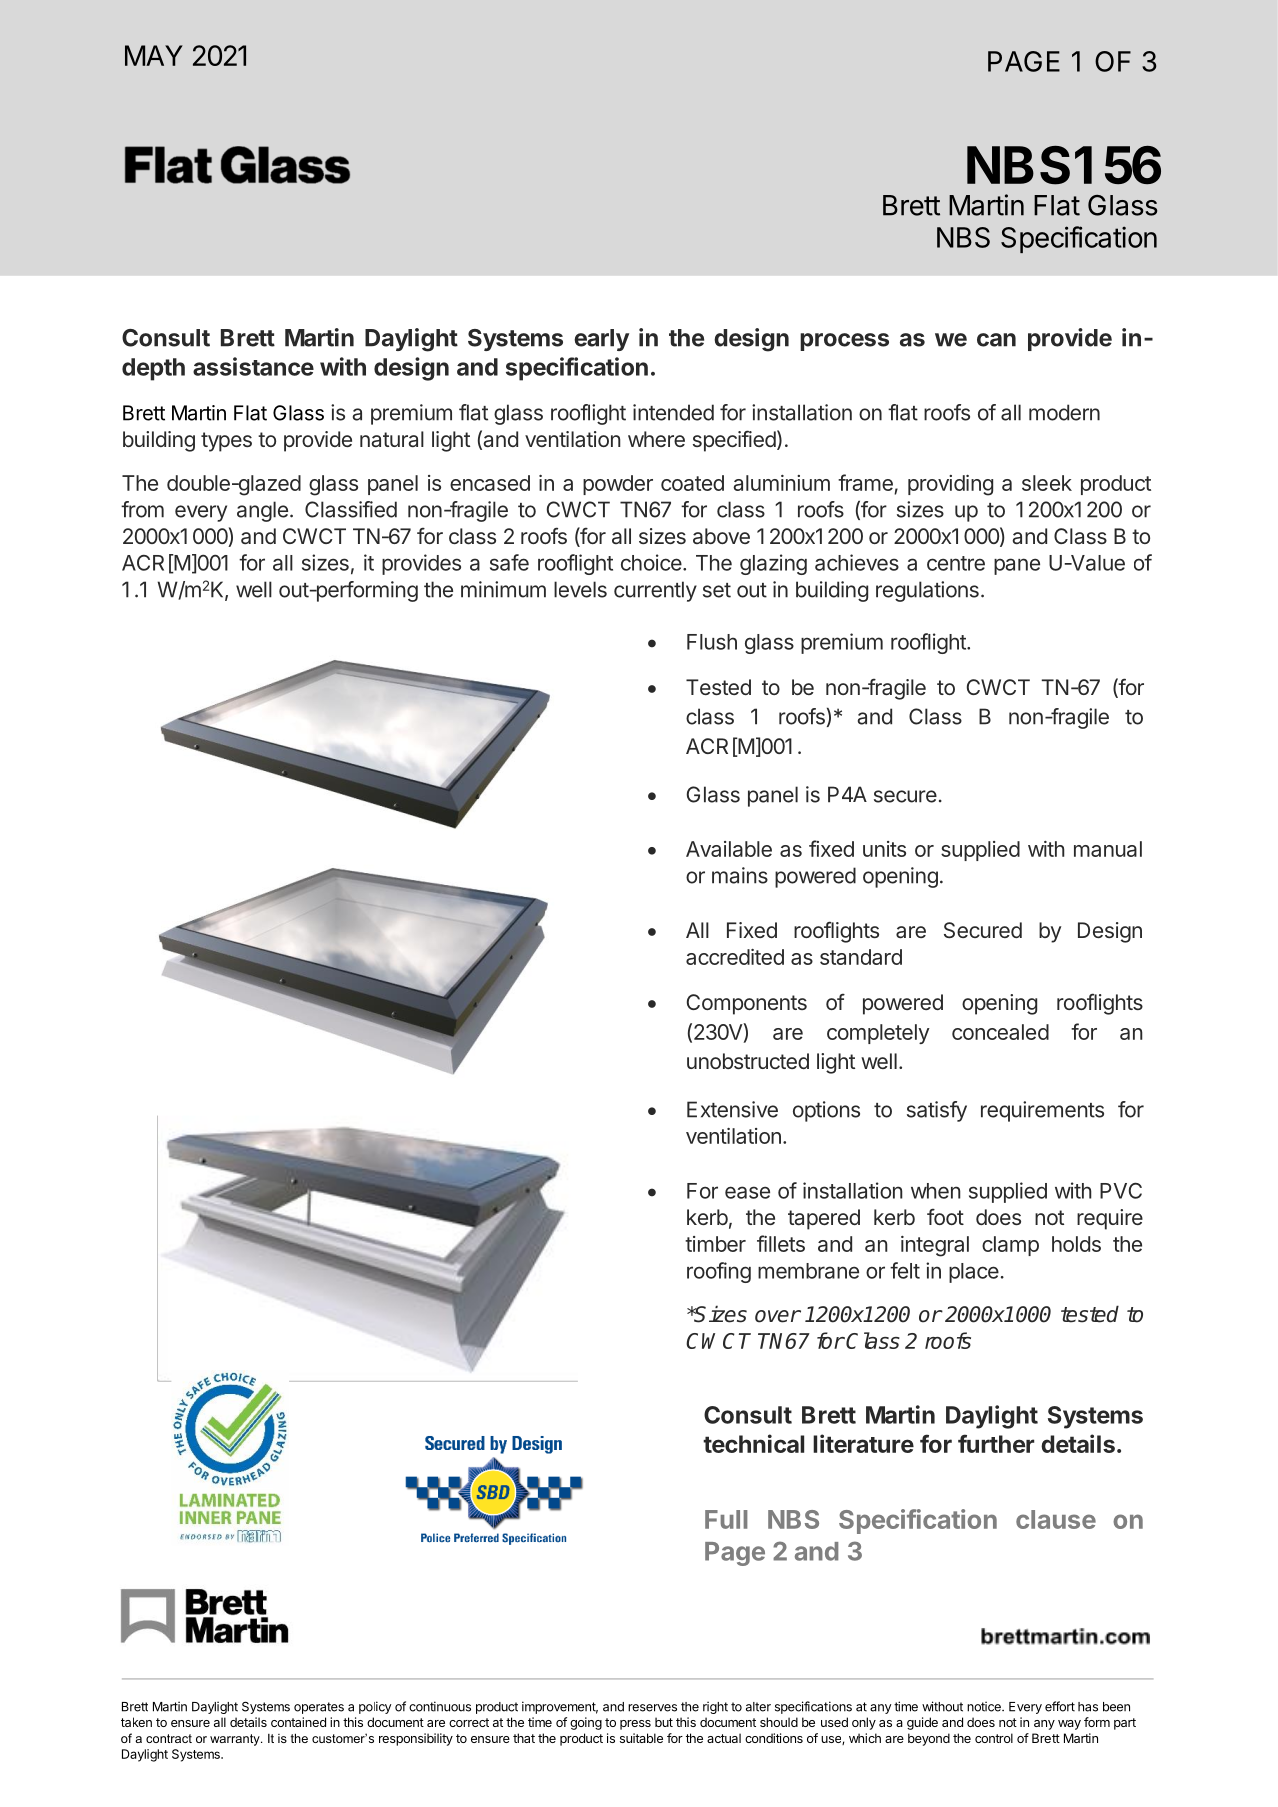  I want to click on minimum, so click(503, 589).
